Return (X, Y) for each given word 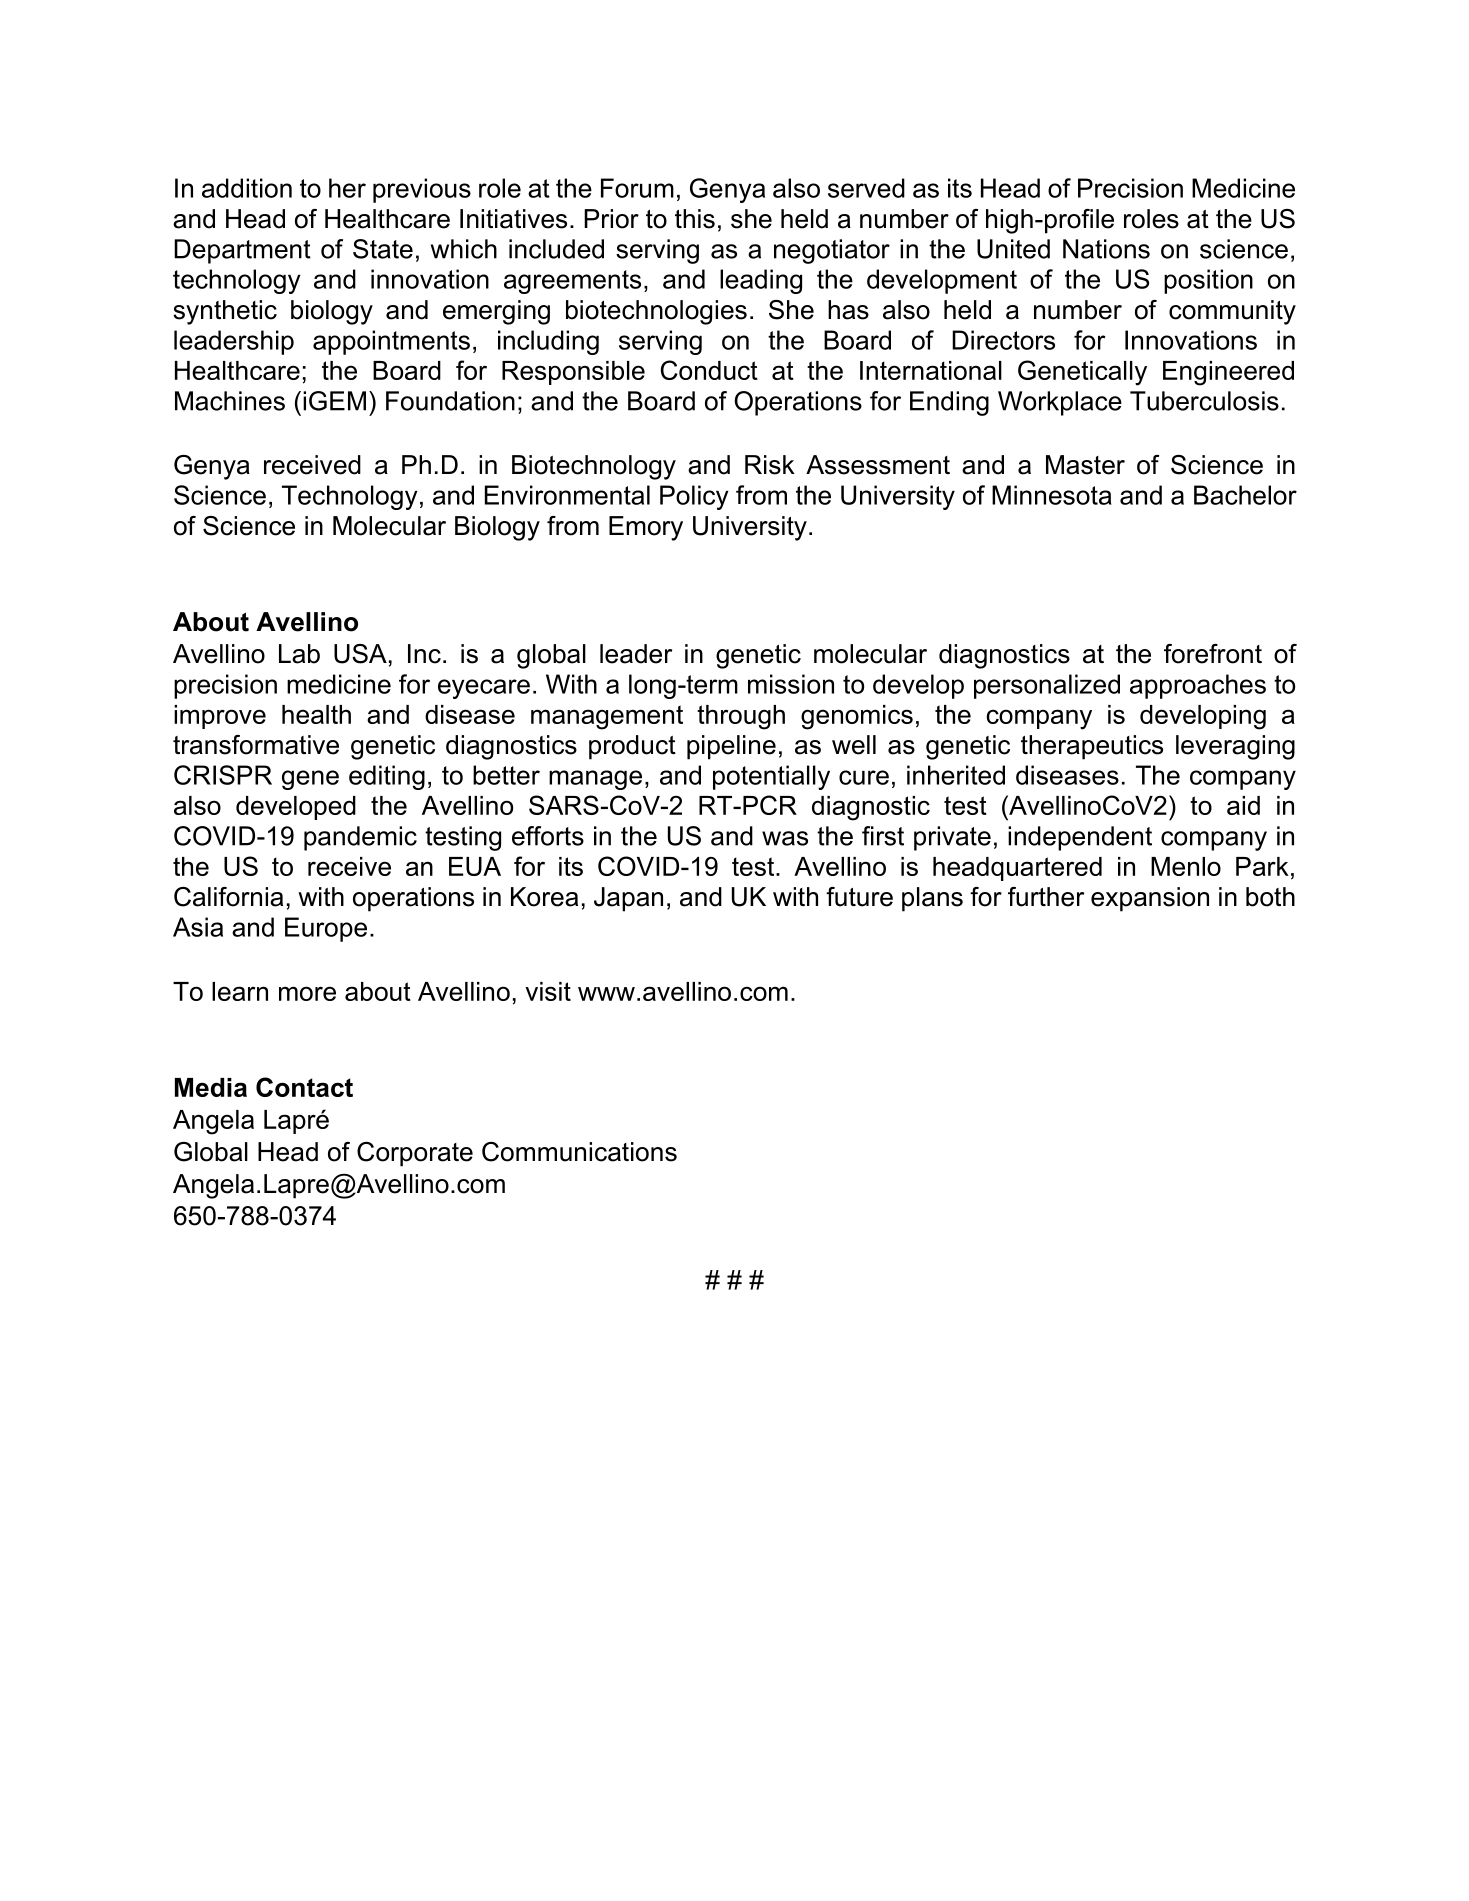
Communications (579, 1152)
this (695, 219)
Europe (326, 929)
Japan (628, 899)
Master (1085, 465)
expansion (1150, 899)
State (383, 249)
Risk (770, 465)
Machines (230, 401)
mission (791, 684)
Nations (1106, 249)
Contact (304, 1087)
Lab (299, 654)
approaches (1198, 686)
